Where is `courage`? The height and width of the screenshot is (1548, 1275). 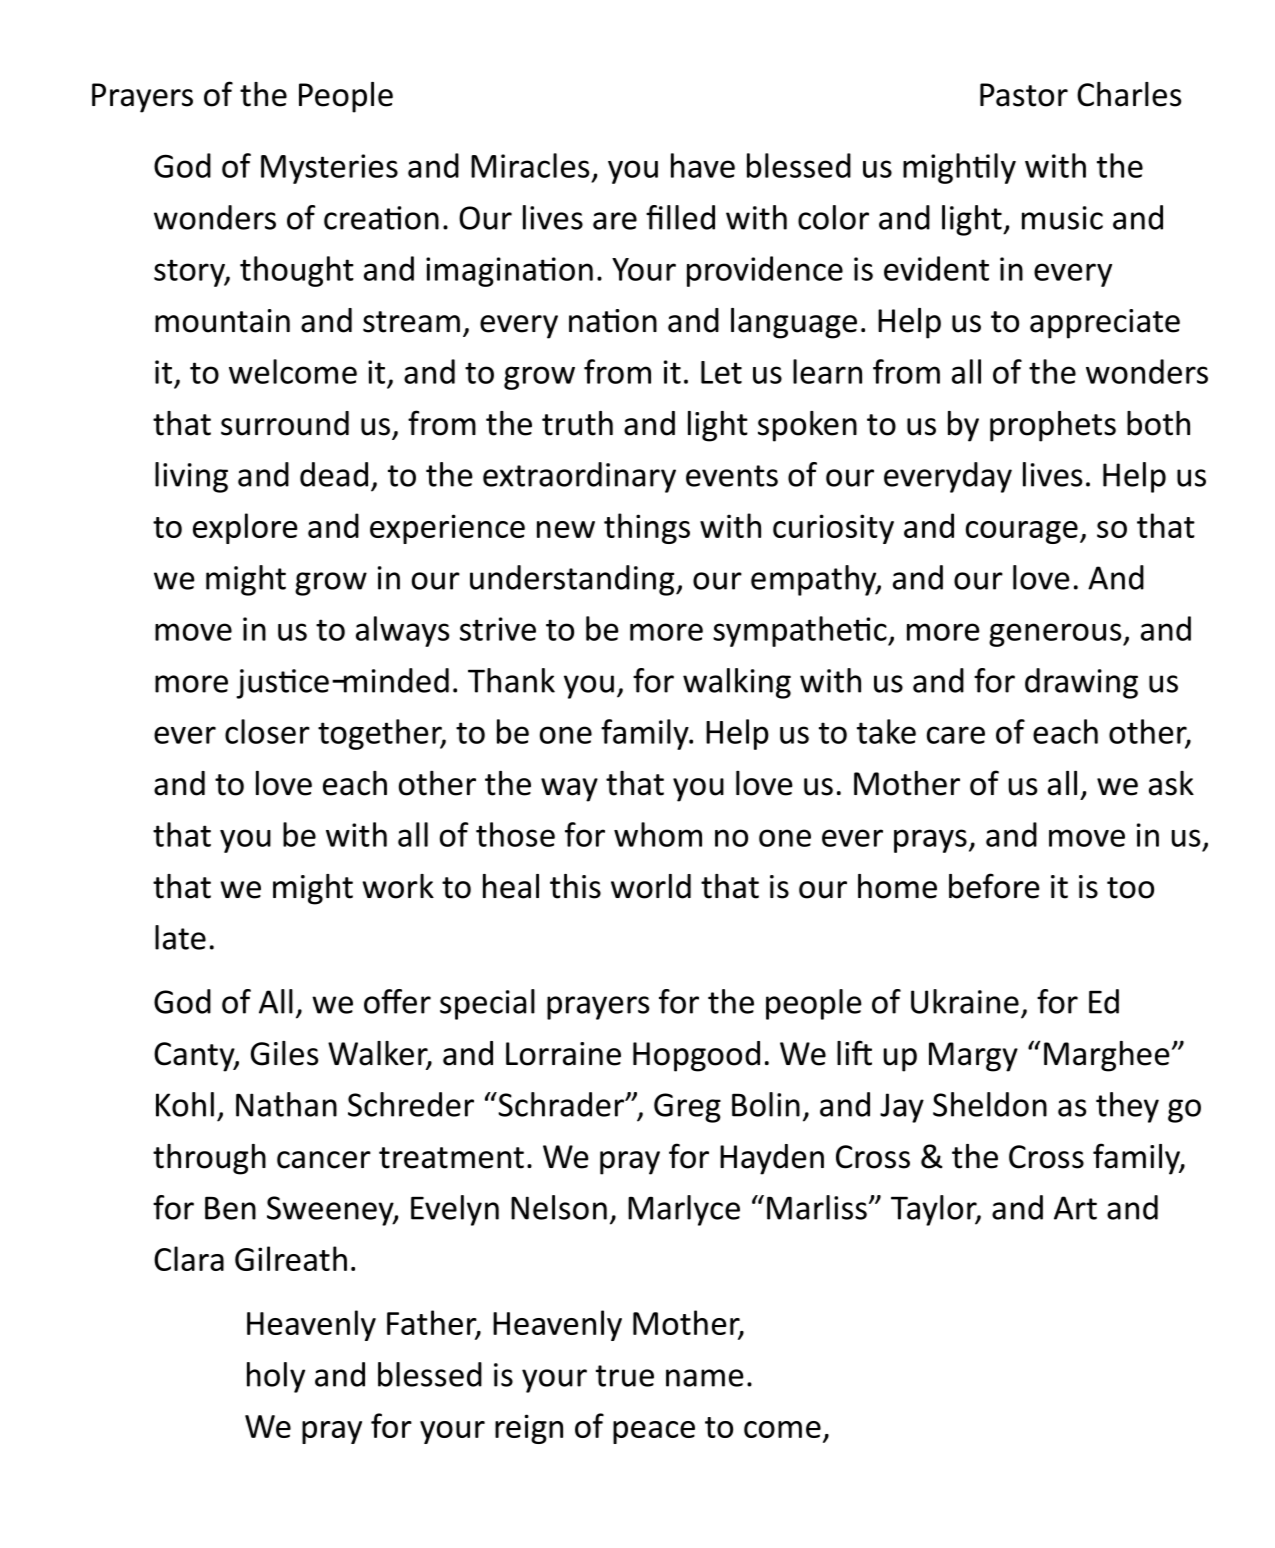
courage is located at coordinates (1022, 532).
